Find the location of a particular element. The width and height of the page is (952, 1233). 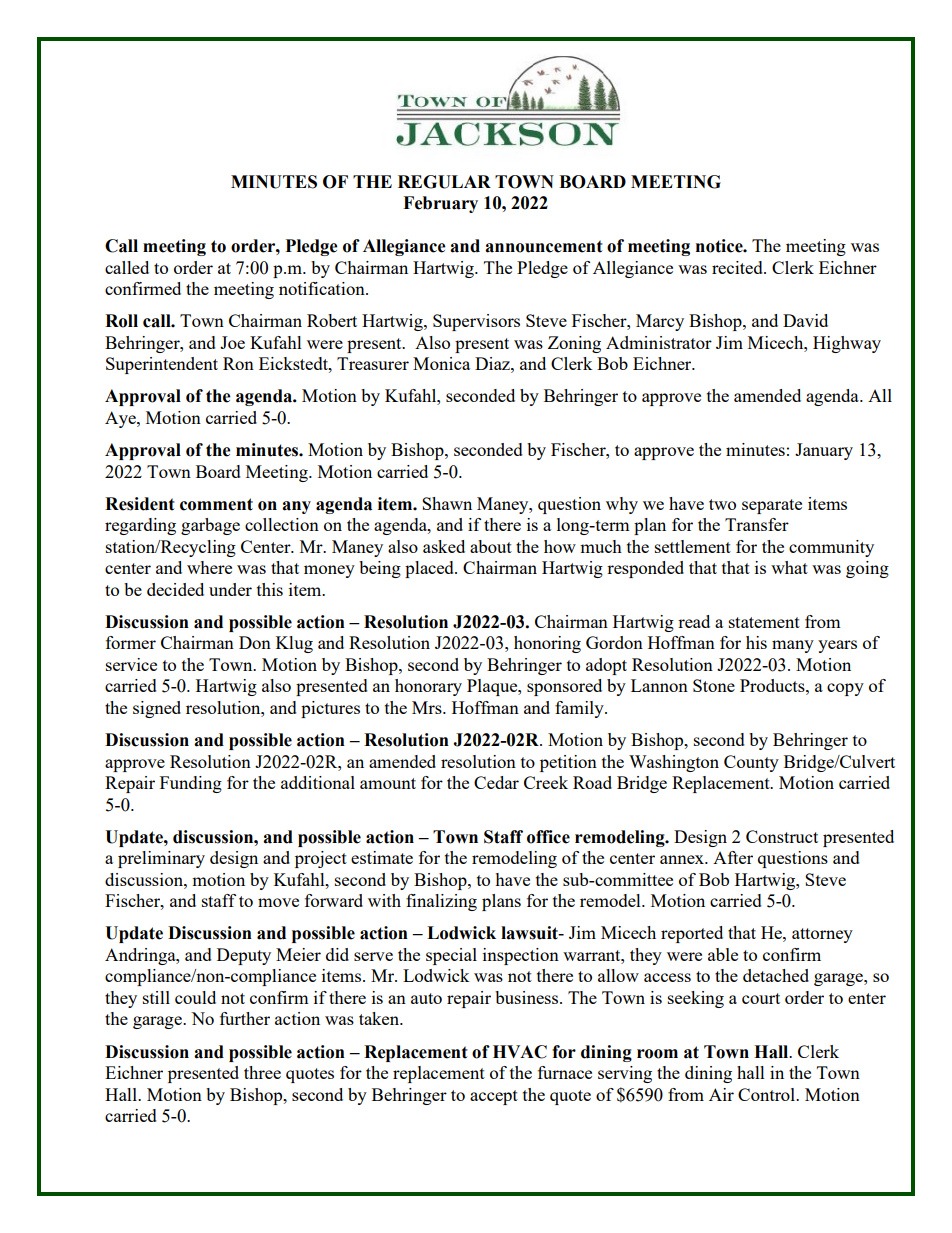

Creek is located at coordinates (546, 782).
